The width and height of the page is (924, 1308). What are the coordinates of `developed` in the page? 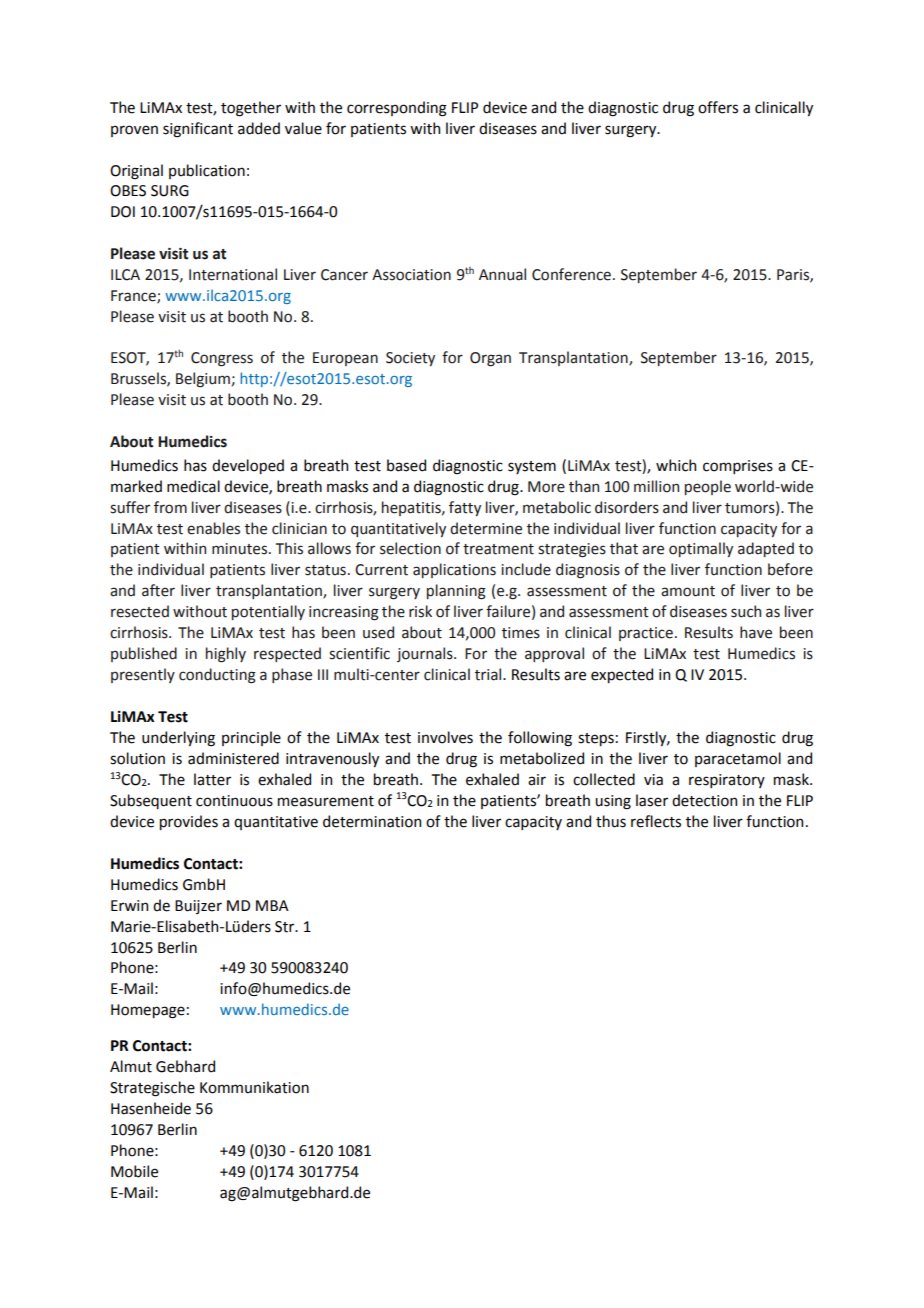 It's located at (248, 466).
